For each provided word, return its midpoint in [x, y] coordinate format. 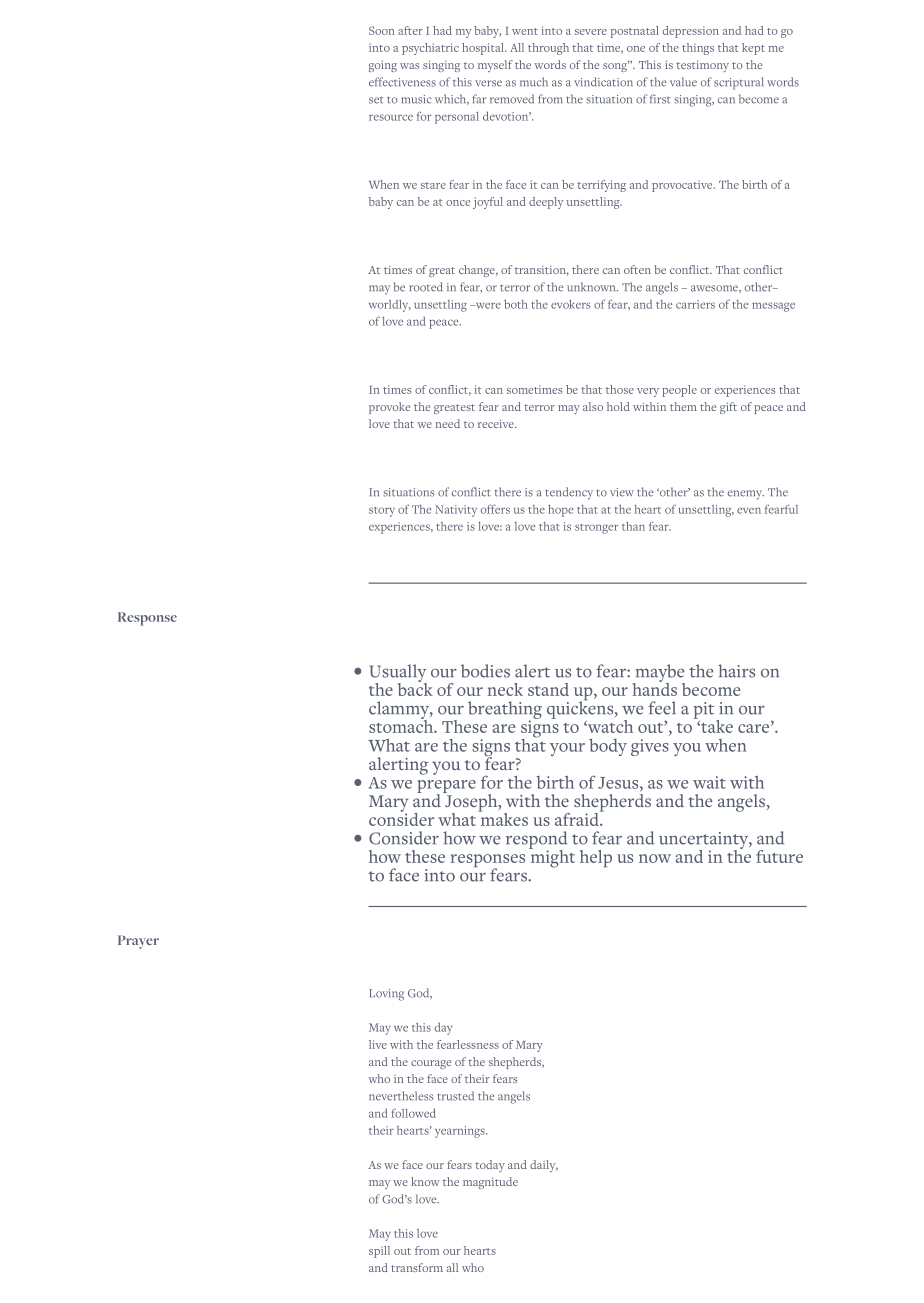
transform [417, 1267]
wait [709, 782]
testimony [702, 66]
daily [544, 1166]
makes [503, 818]
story [382, 512]
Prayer [138, 942]
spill [379, 1252]
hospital [484, 49]
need [447, 423]
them [683, 406]
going [382, 66]
